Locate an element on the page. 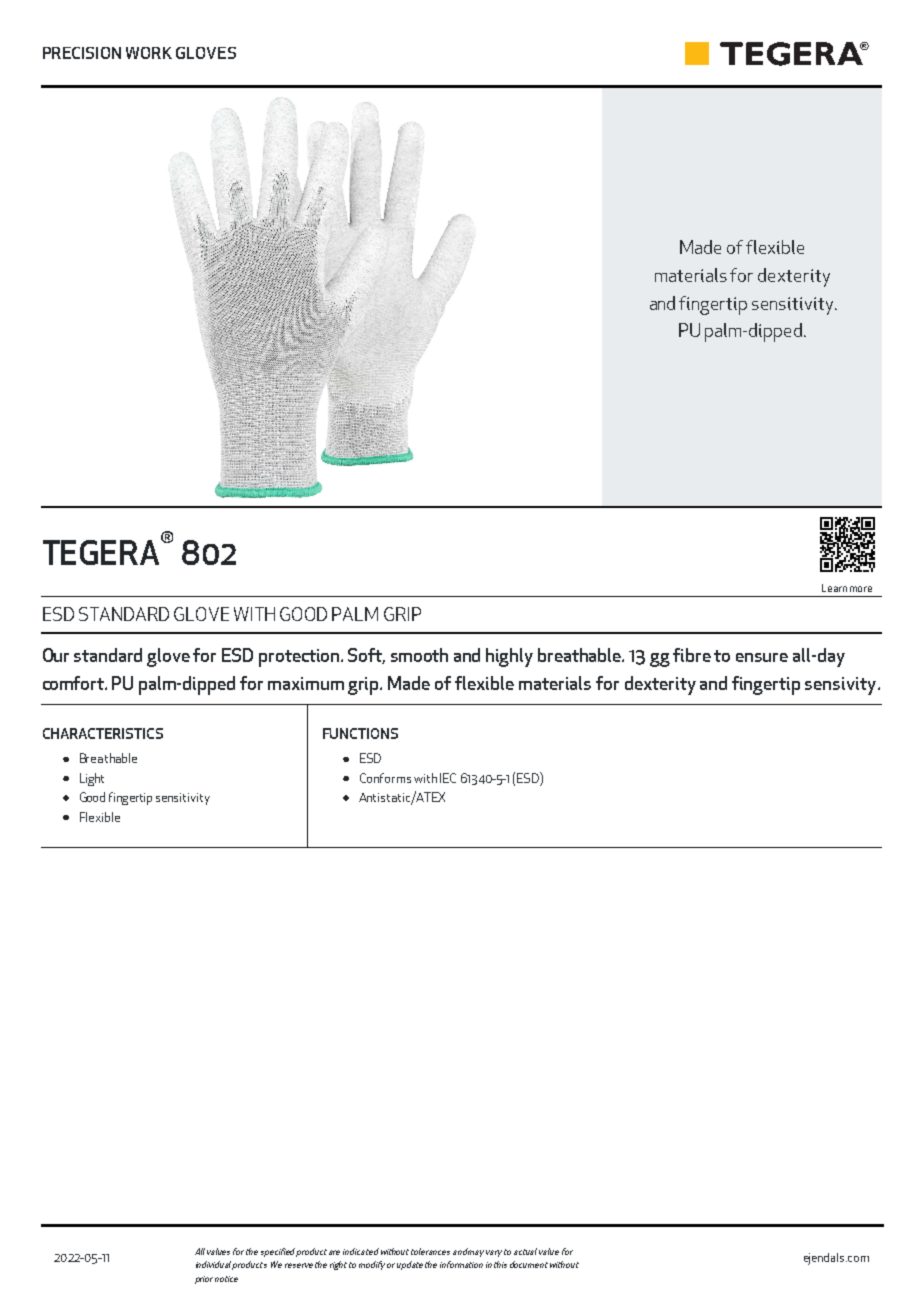  IEC is located at coordinates (448, 778).
